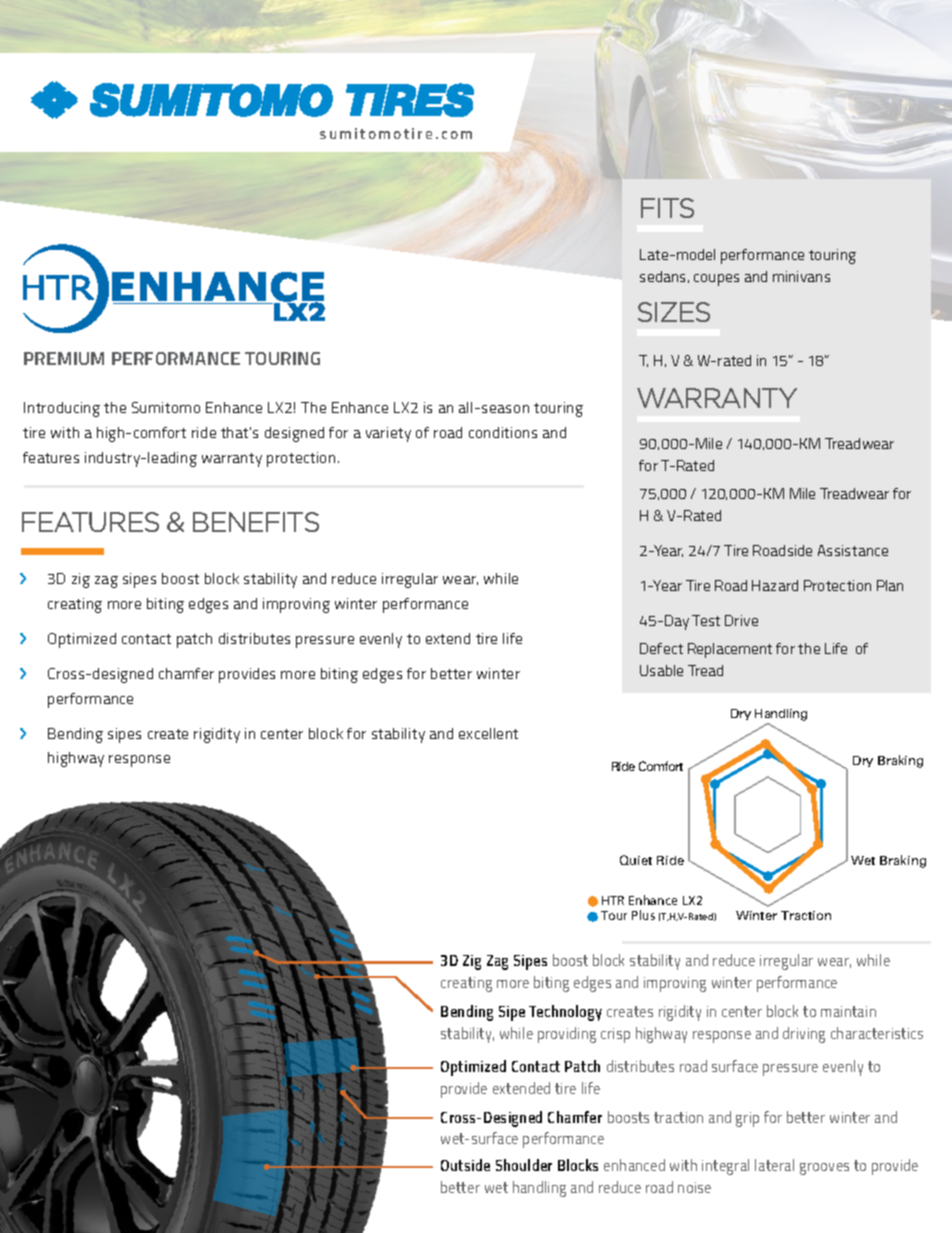  What do you see at coordinates (503, 432) in the image?
I see `conditions` at bounding box center [503, 432].
